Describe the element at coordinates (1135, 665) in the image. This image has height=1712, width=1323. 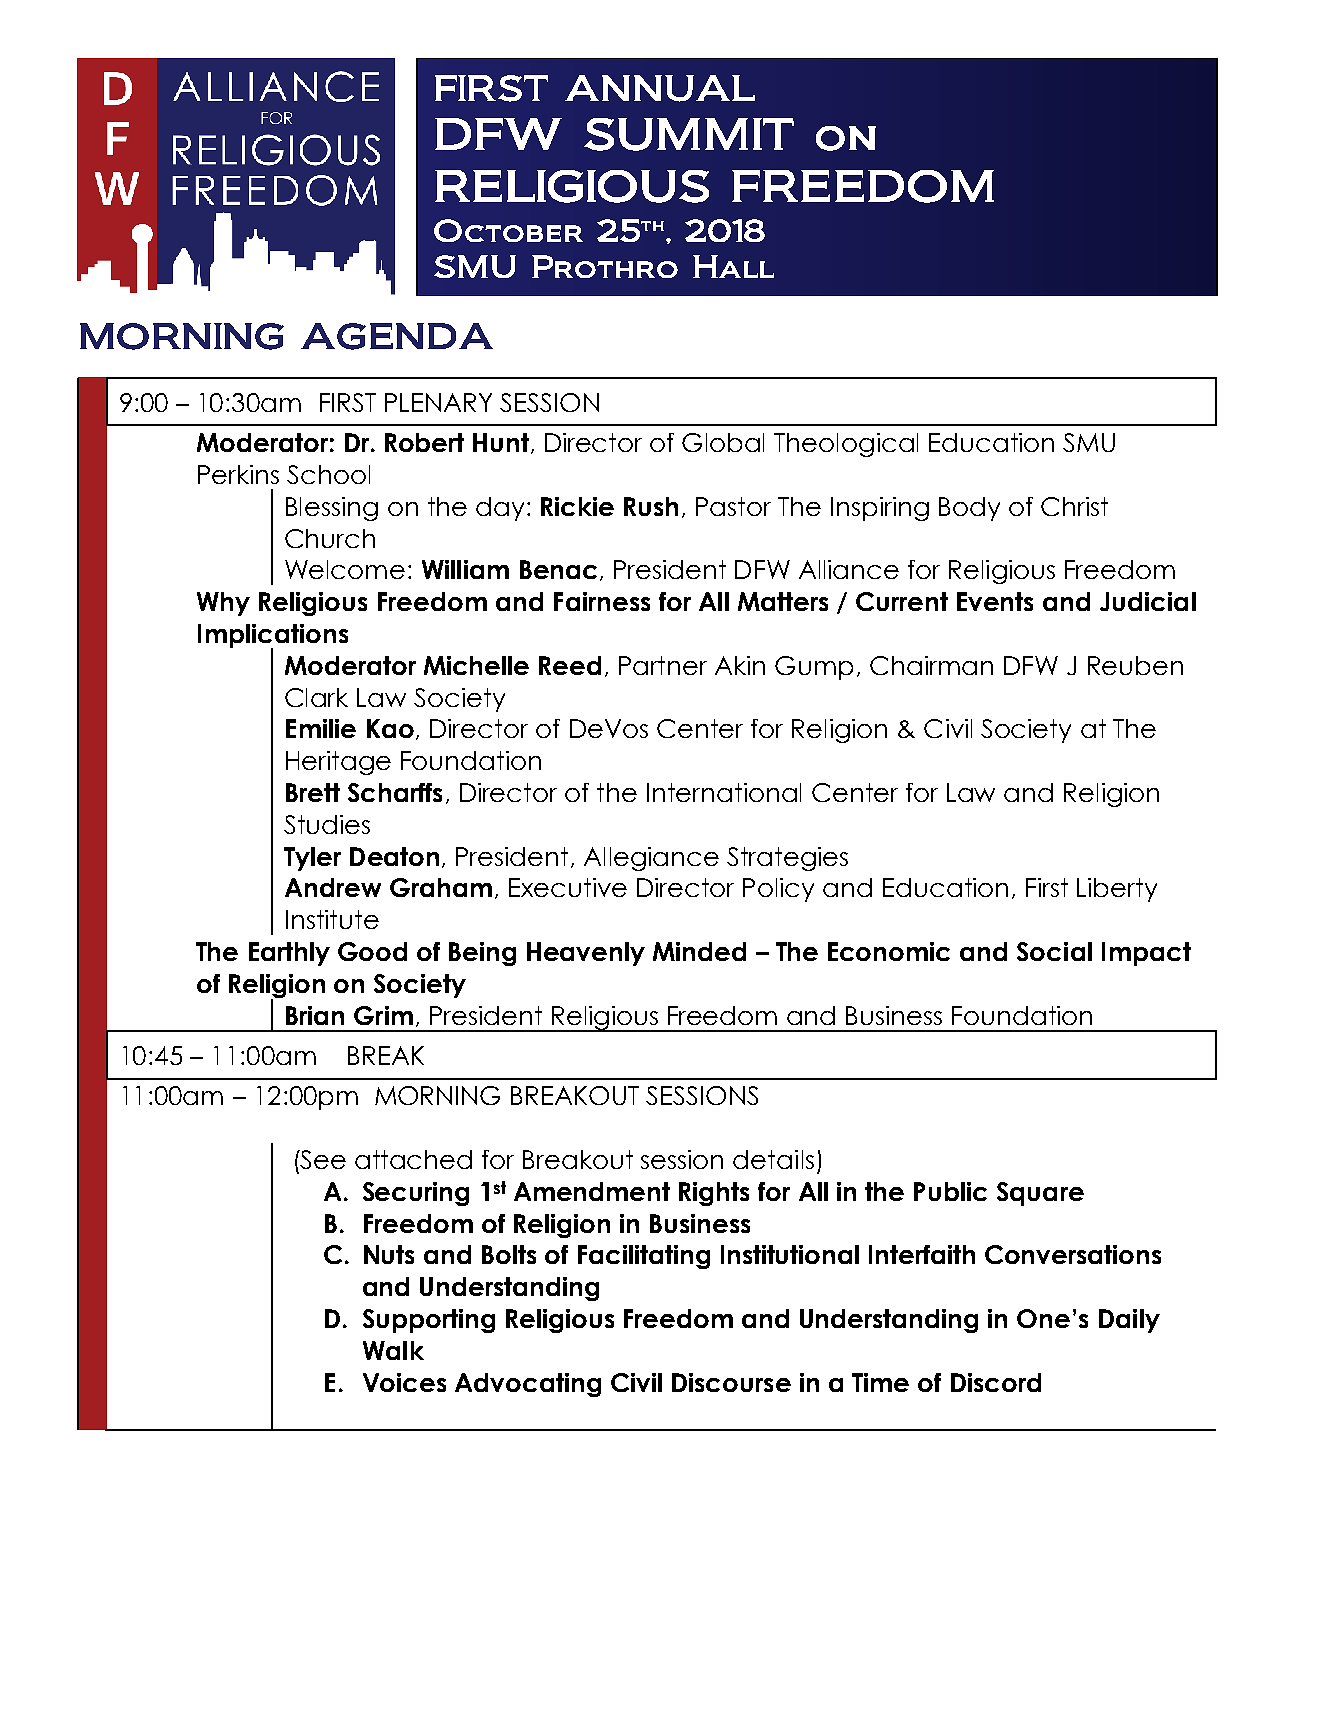
I see `Reuben` at that location.
